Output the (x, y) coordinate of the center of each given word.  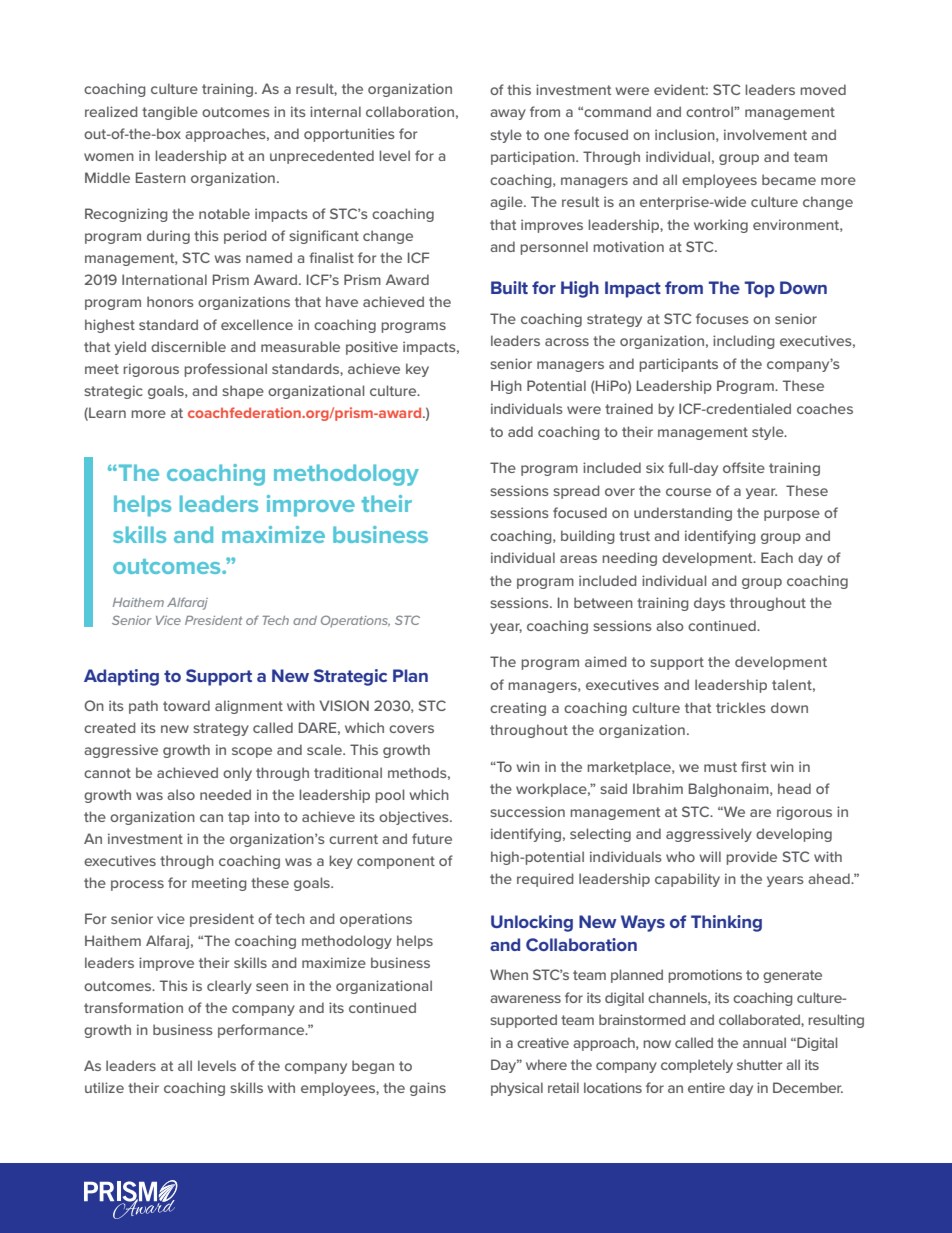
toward (186, 705)
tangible (170, 113)
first (753, 766)
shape (243, 392)
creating (518, 709)
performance (262, 1031)
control (710, 111)
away (508, 114)
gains (428, 1089)
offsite (744, 467)
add (520, 431)
